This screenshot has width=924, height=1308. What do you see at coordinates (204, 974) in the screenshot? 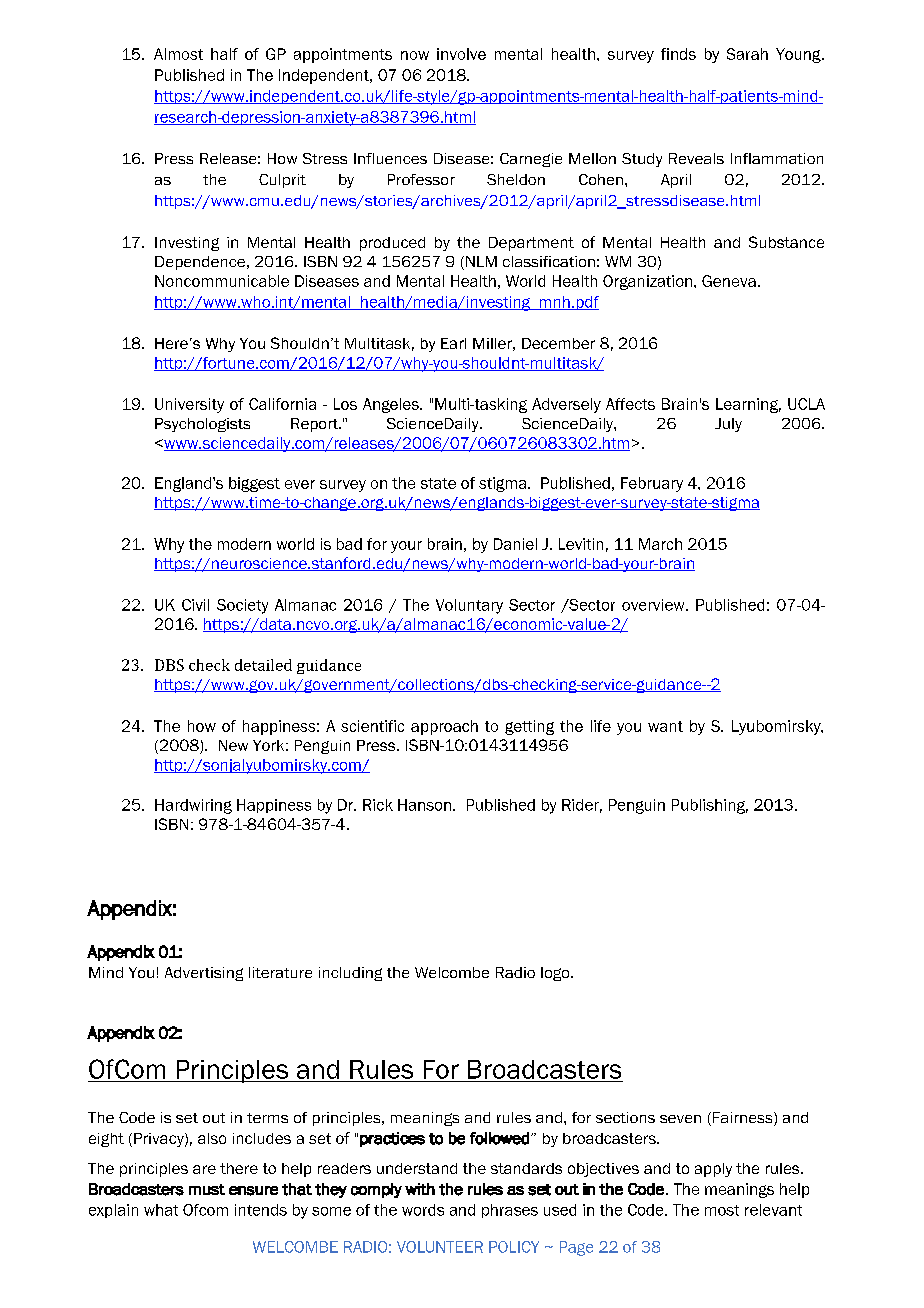
I see `Advertising` at bounding box center [204, 974].
